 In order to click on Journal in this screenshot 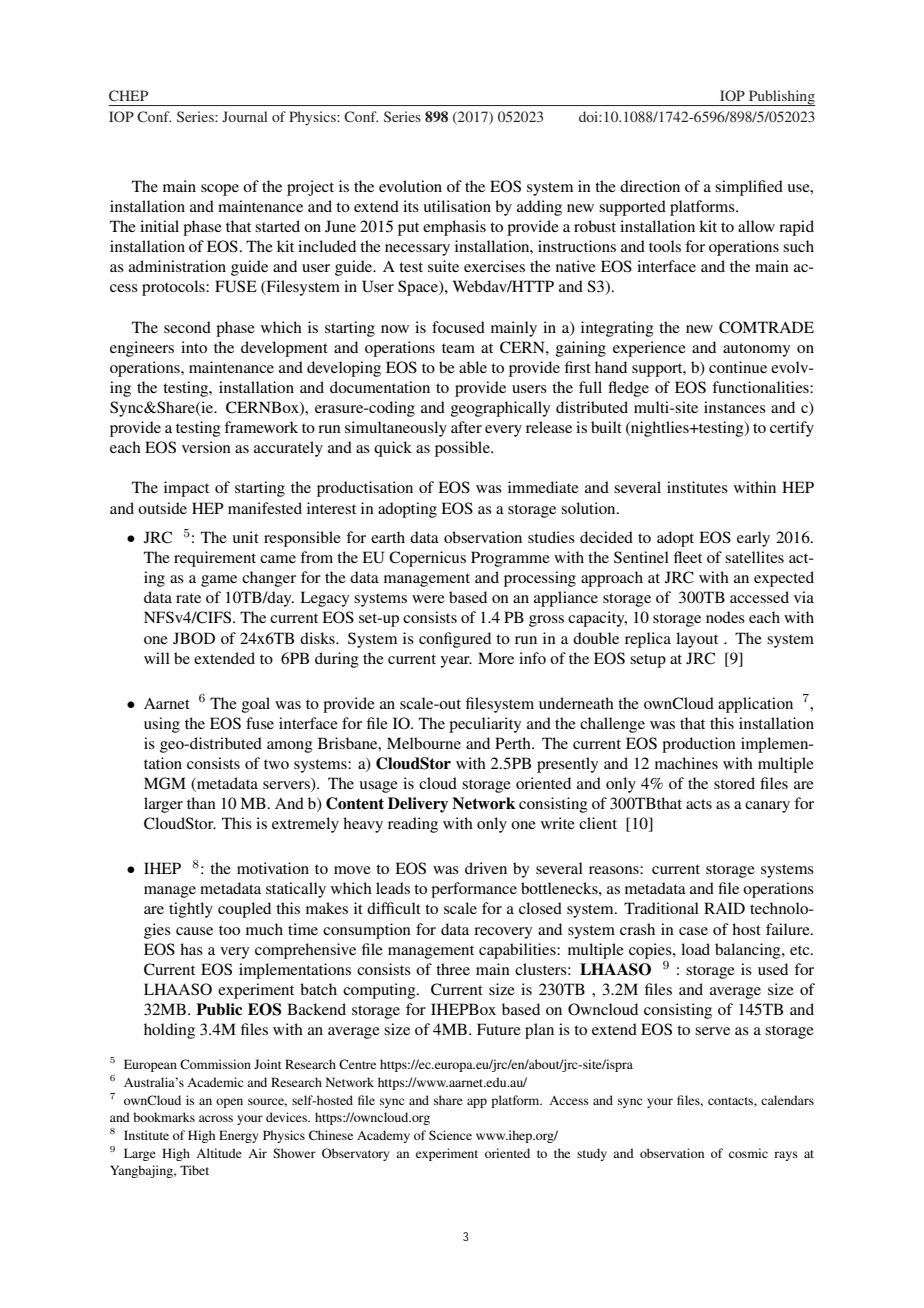, I will do `click(245, 116)`.
